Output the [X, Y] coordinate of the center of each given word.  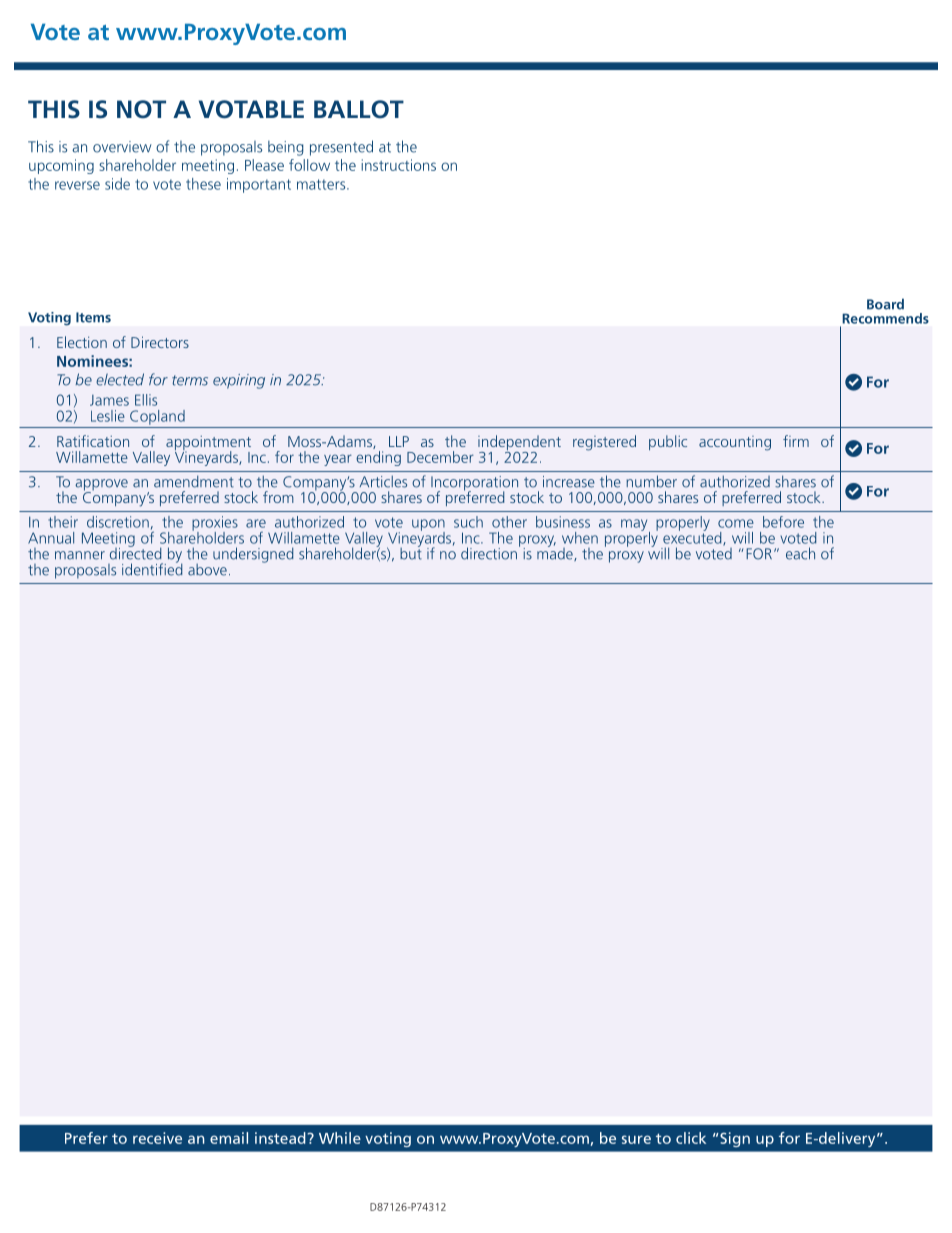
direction [489, 553]
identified [152, 568]
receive [157, 1138]
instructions [398, 165]
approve [101, 486]
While [340, 1138]
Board [885, 304]
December [440, 457]
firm [796, 441]
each [800, 553]
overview [122, 147]
